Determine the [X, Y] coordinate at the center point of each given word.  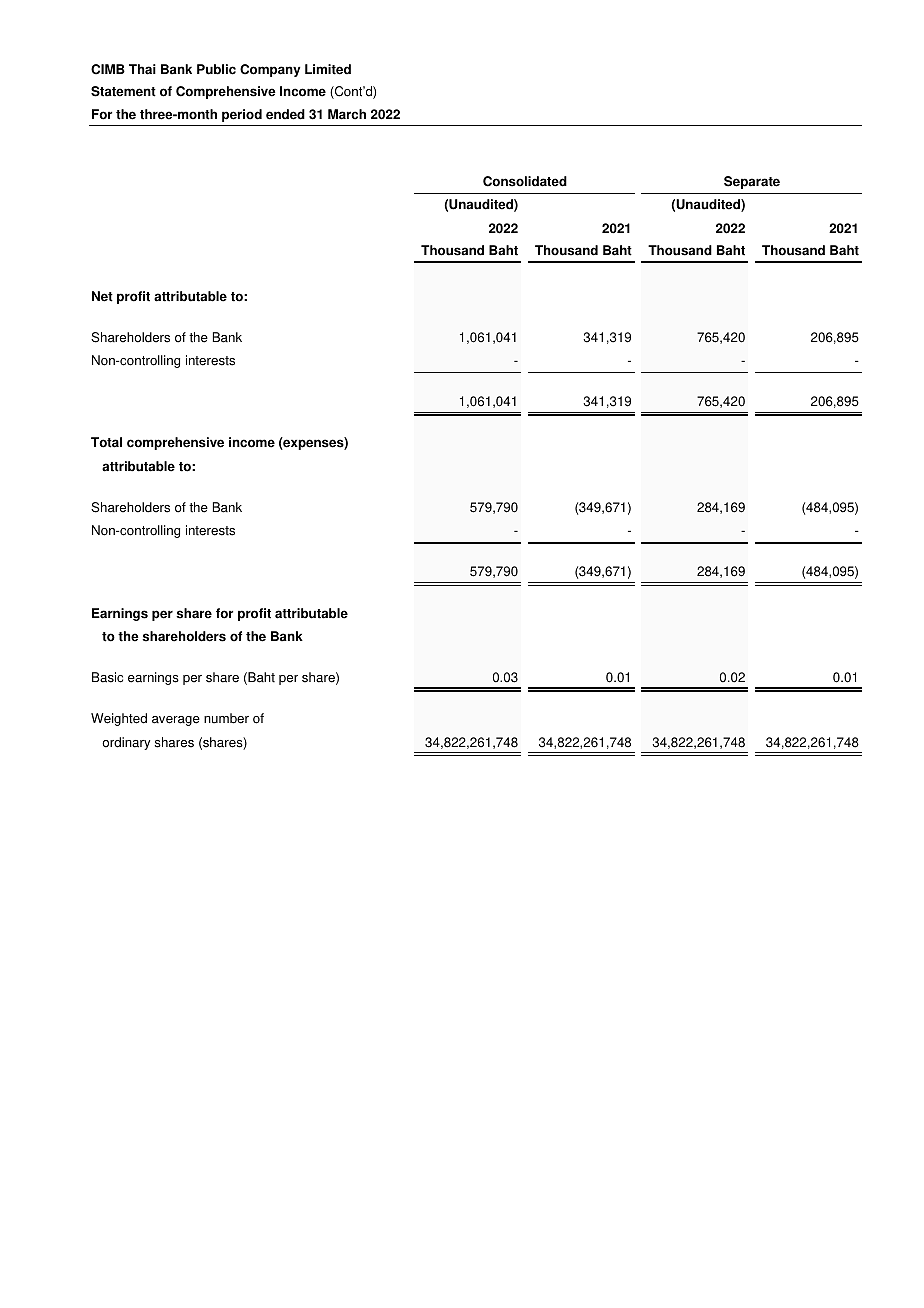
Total [106, 442]
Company [270, 70]
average [176, 721]
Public [216, 69]
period [242, 115]
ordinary [126, 743]
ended [285, 114]
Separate [752, 182]
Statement [123, 91]
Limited [328, 69]
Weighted [119, 719]
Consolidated [525, 181]
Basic [107, 677]
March [347, 114]
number [226, 718]
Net [102, 296]
